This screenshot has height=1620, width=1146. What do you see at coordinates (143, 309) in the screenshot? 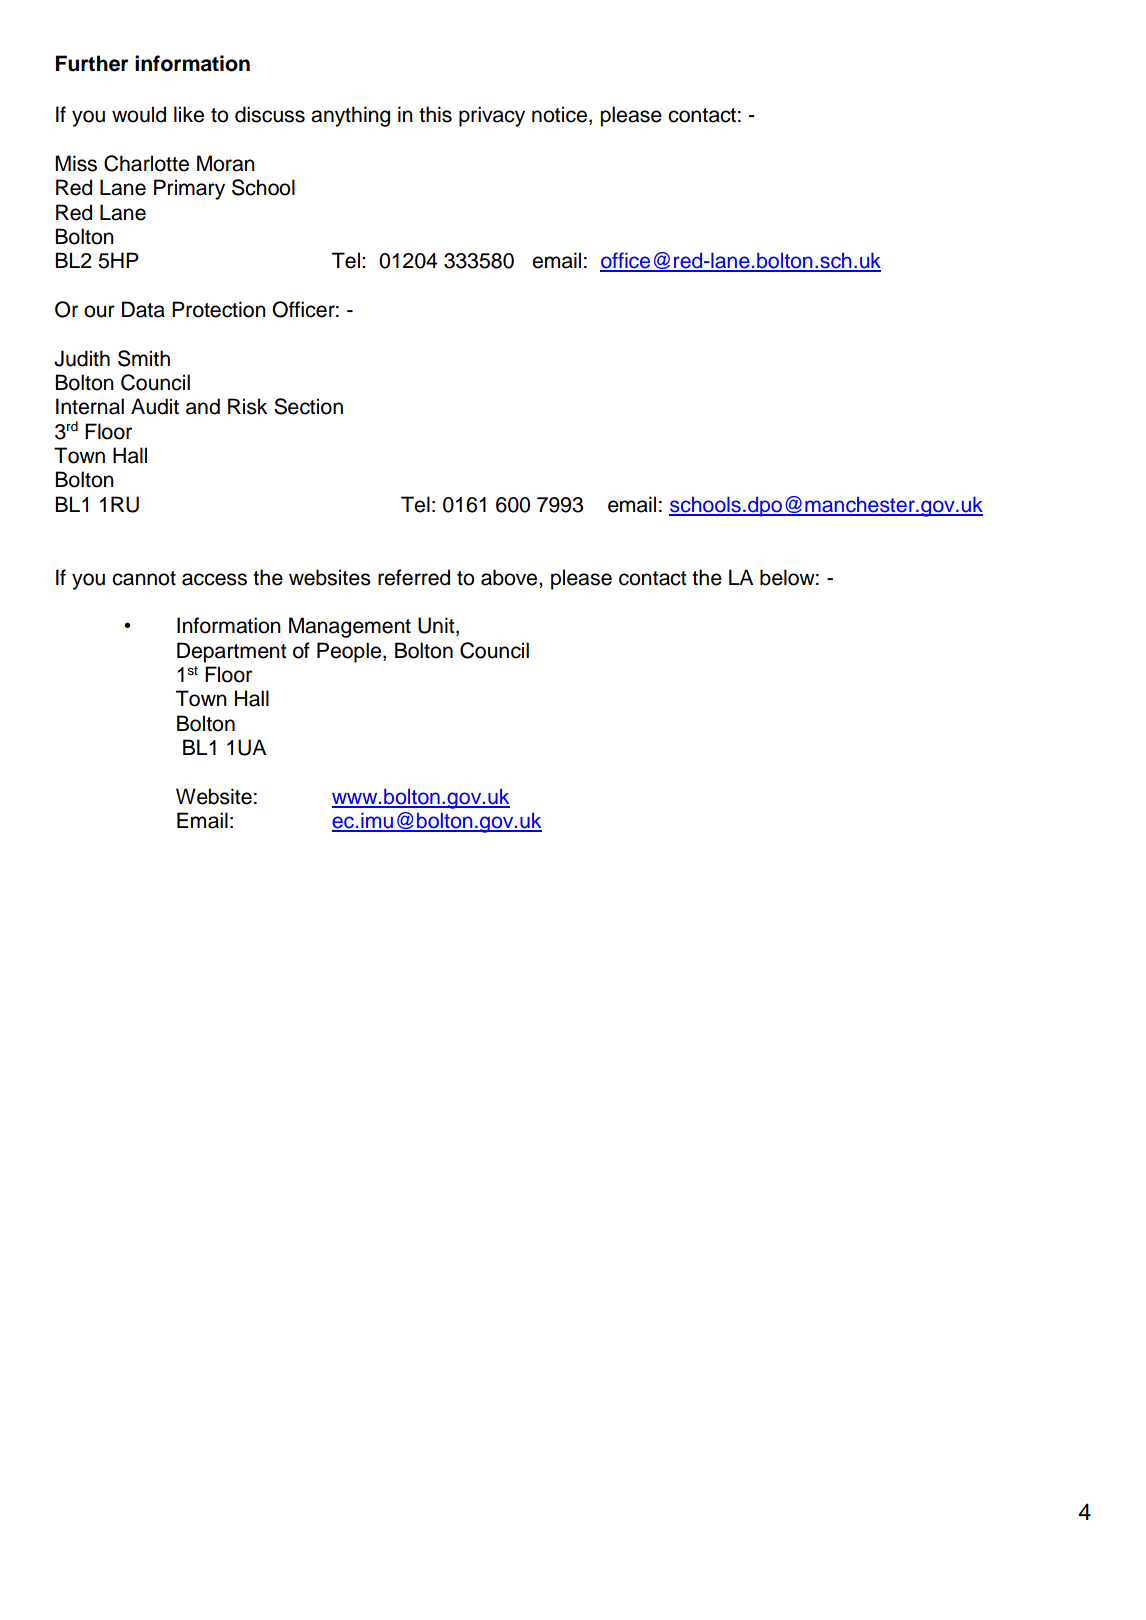
I see `Data` at bounding box center [143, 309].
